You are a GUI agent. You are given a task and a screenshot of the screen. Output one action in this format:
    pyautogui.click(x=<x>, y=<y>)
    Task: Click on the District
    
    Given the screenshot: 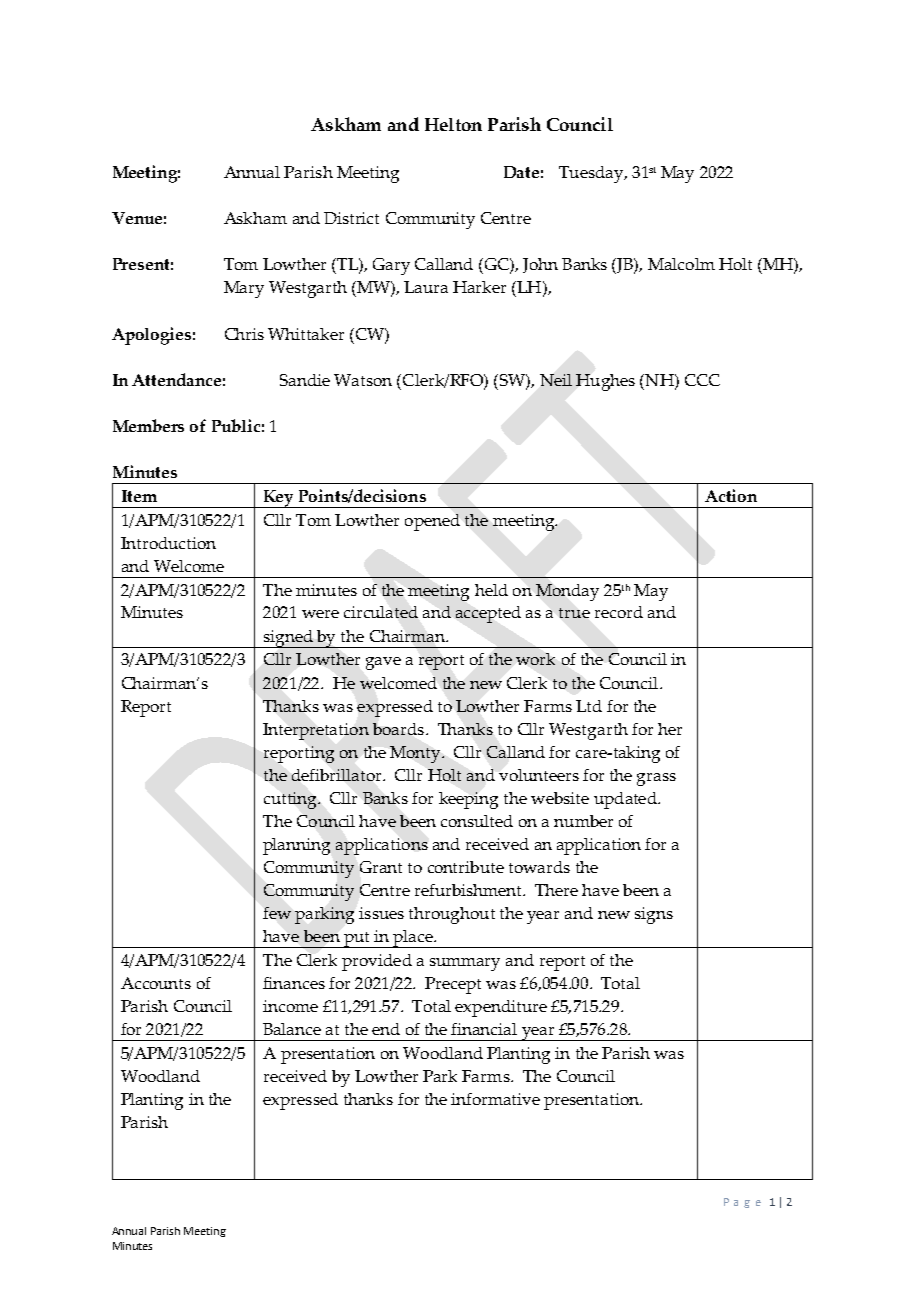 What is the action you would take?
    pyautogui.click(x=351, y=218)
